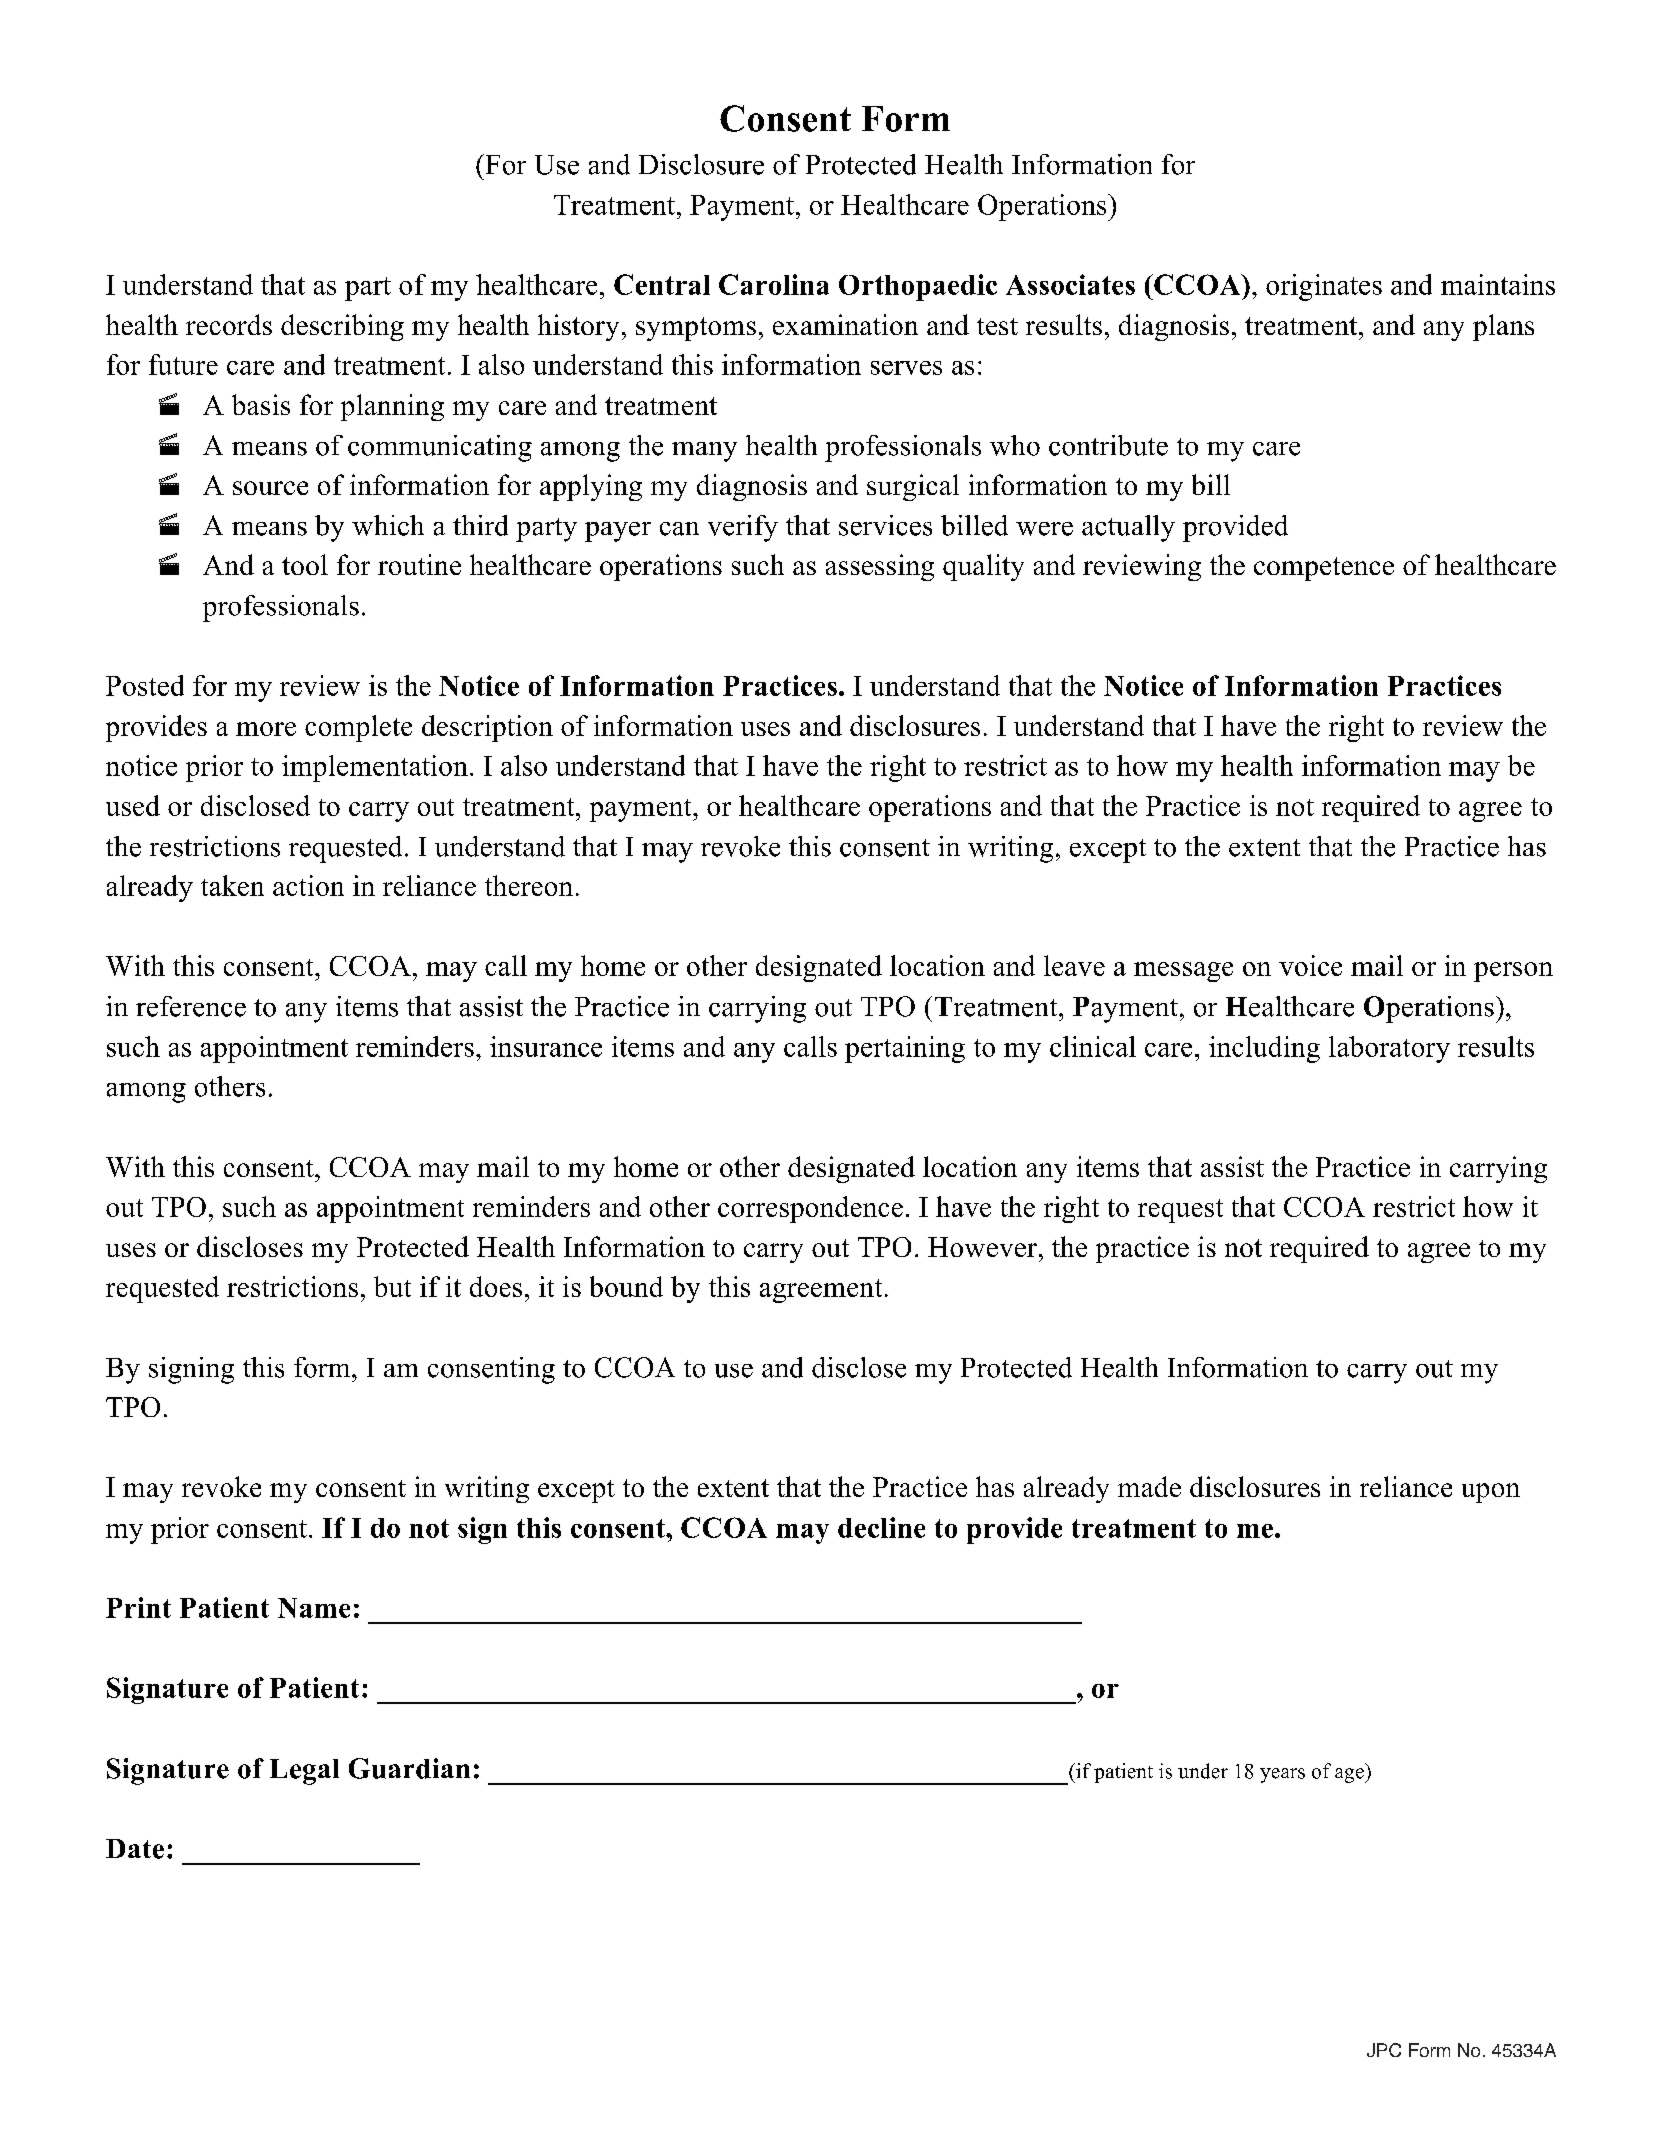 This screenshot has height=2140, width=1654. Describe the element at coordinates (1324, 287) in the screenshot. I see `originates` at that location.
